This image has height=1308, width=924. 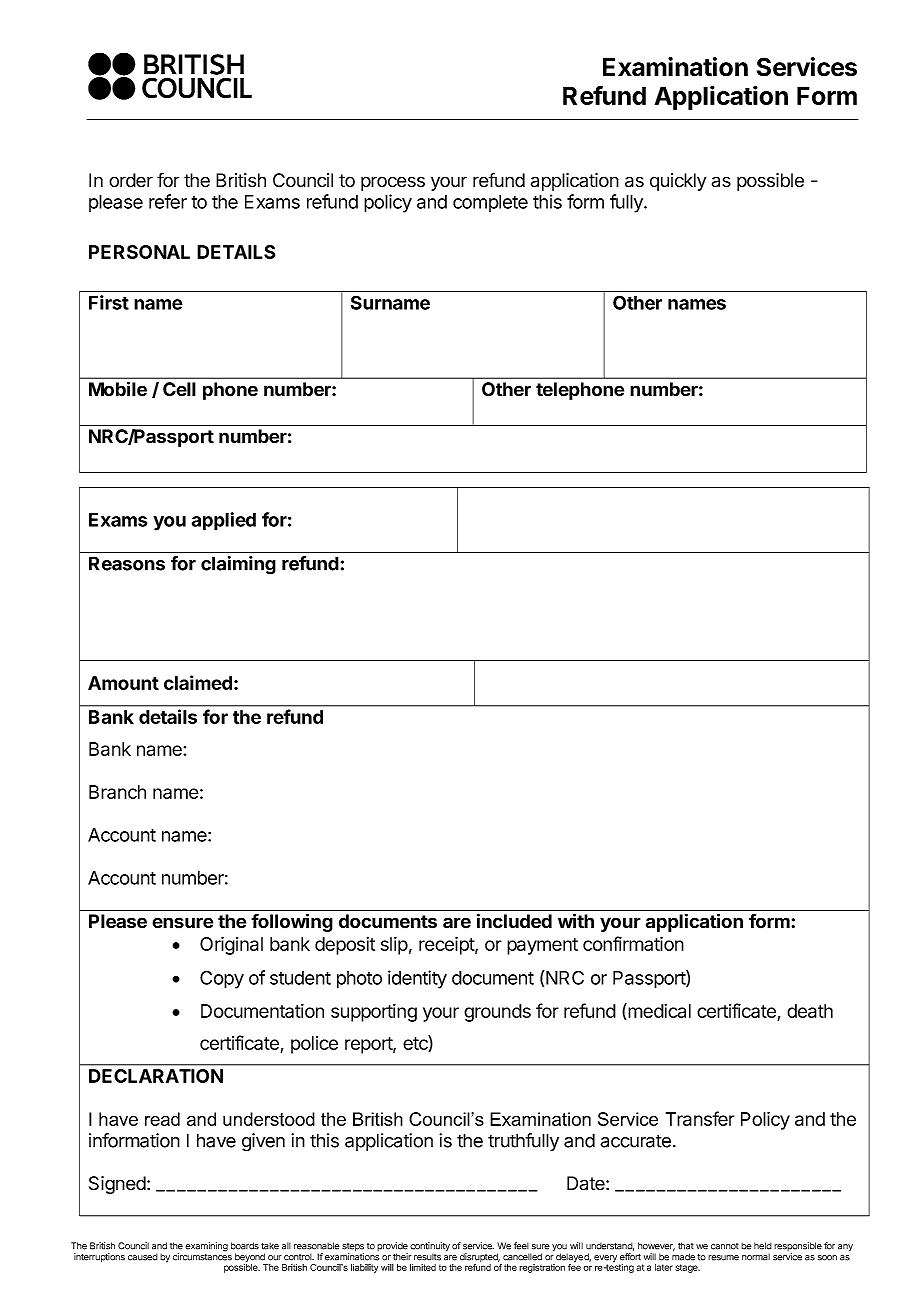 What do you see at coordinates (678, 182) in the image?
I see `quickly` at bounding box center [678, 182].
